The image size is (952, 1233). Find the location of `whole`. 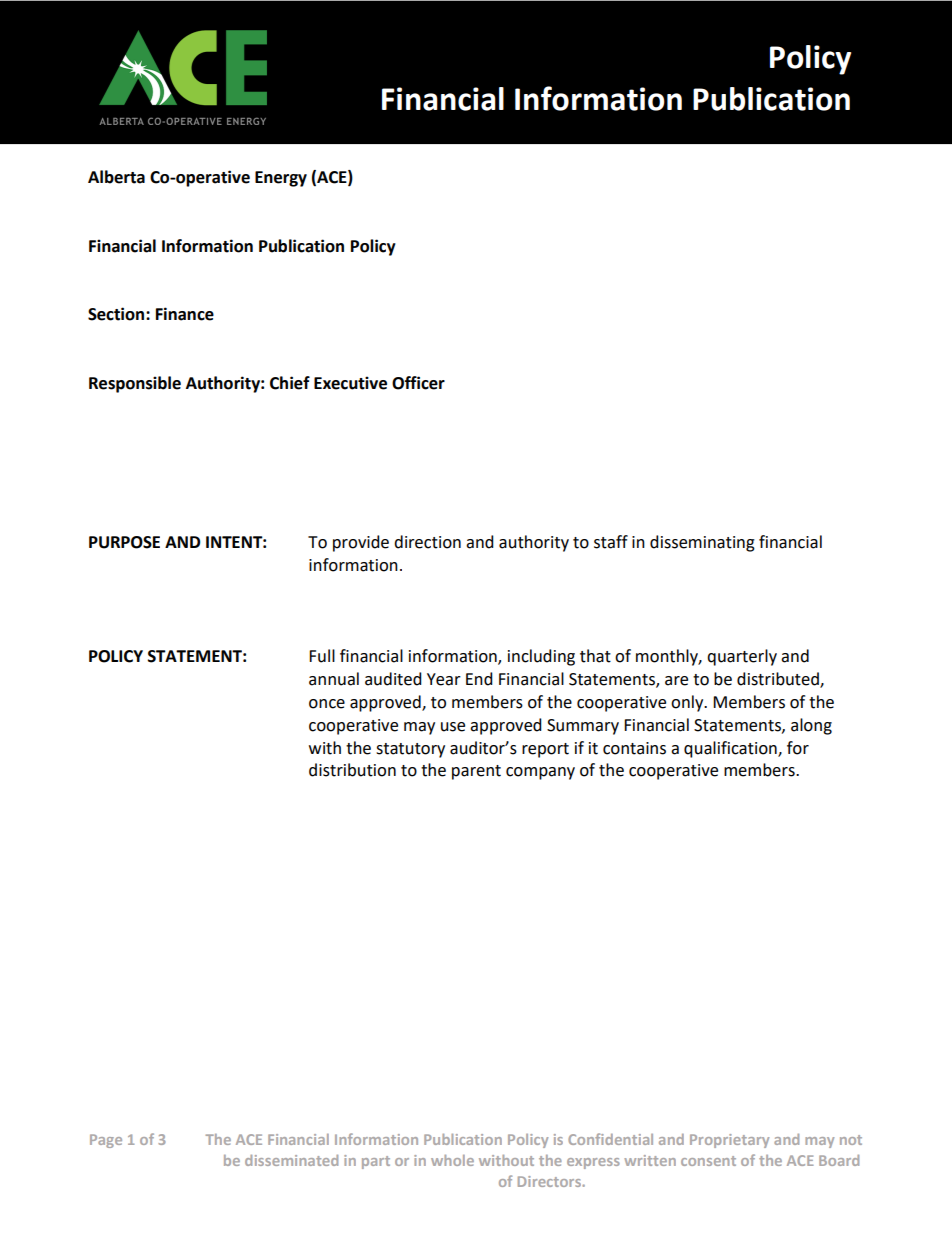

whole is located at coordinates (452, 1160).
